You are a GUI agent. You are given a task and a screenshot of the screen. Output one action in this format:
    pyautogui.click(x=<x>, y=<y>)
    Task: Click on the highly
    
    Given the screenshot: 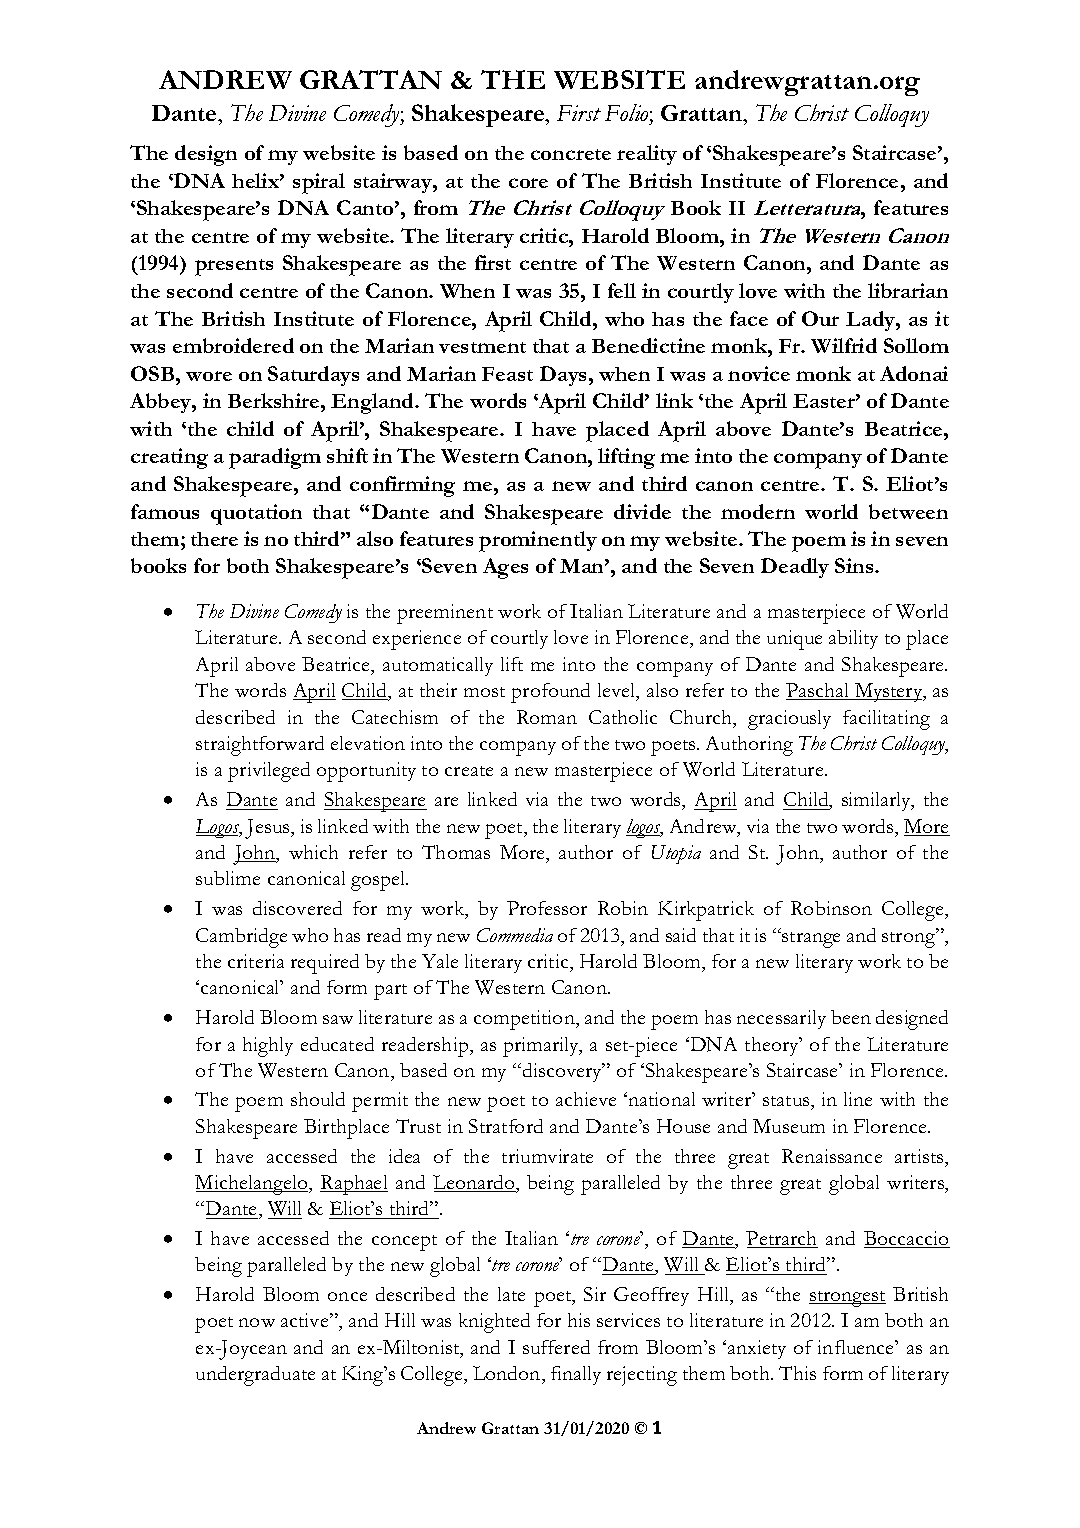 What is the action you would take?
    pyautogui.click(x=268, y=1047)
